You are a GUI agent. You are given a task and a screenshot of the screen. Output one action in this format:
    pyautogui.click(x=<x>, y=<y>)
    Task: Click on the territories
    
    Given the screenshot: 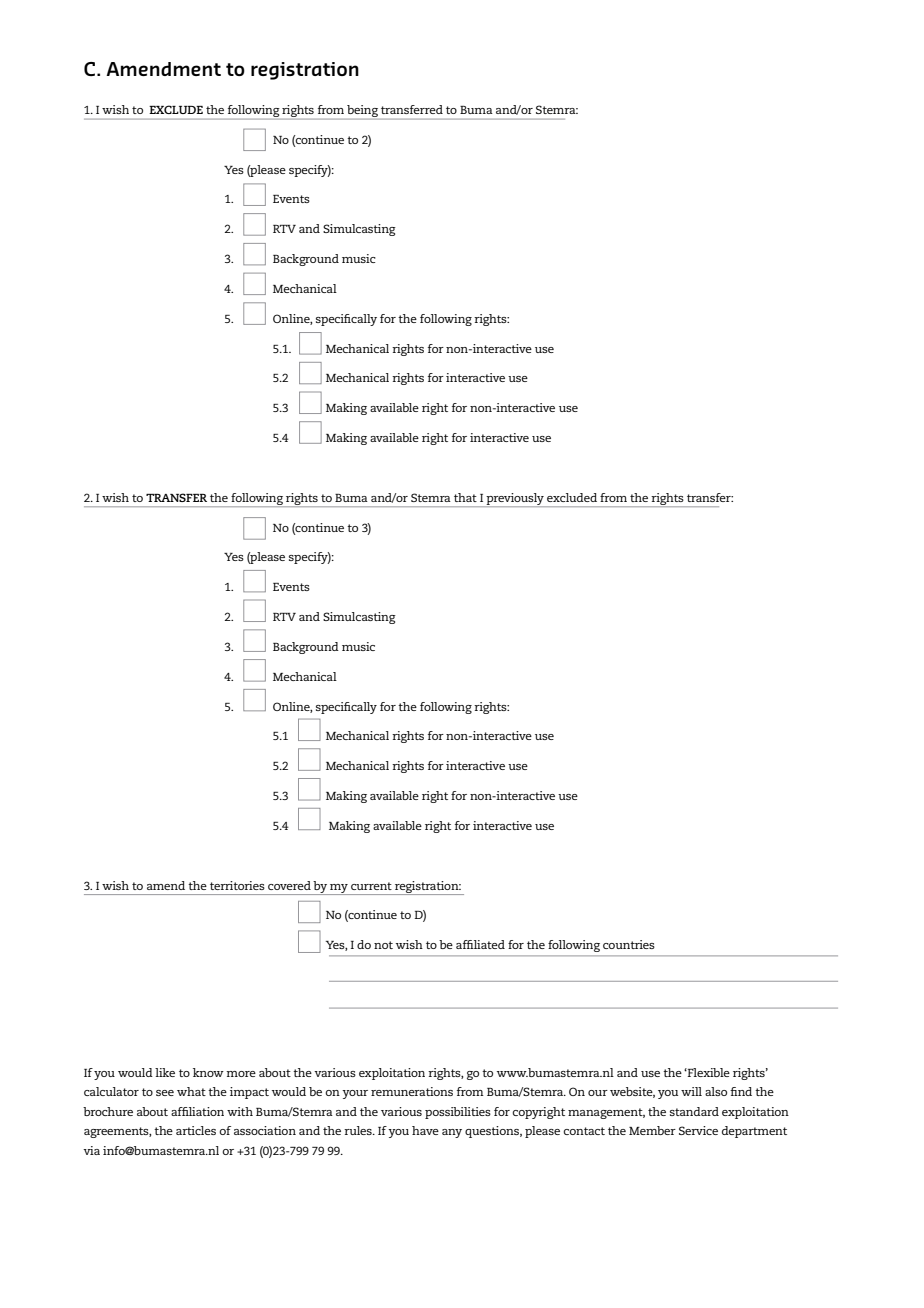 What is the action you would take?
    pyautogui.click(x=237, y=885)
